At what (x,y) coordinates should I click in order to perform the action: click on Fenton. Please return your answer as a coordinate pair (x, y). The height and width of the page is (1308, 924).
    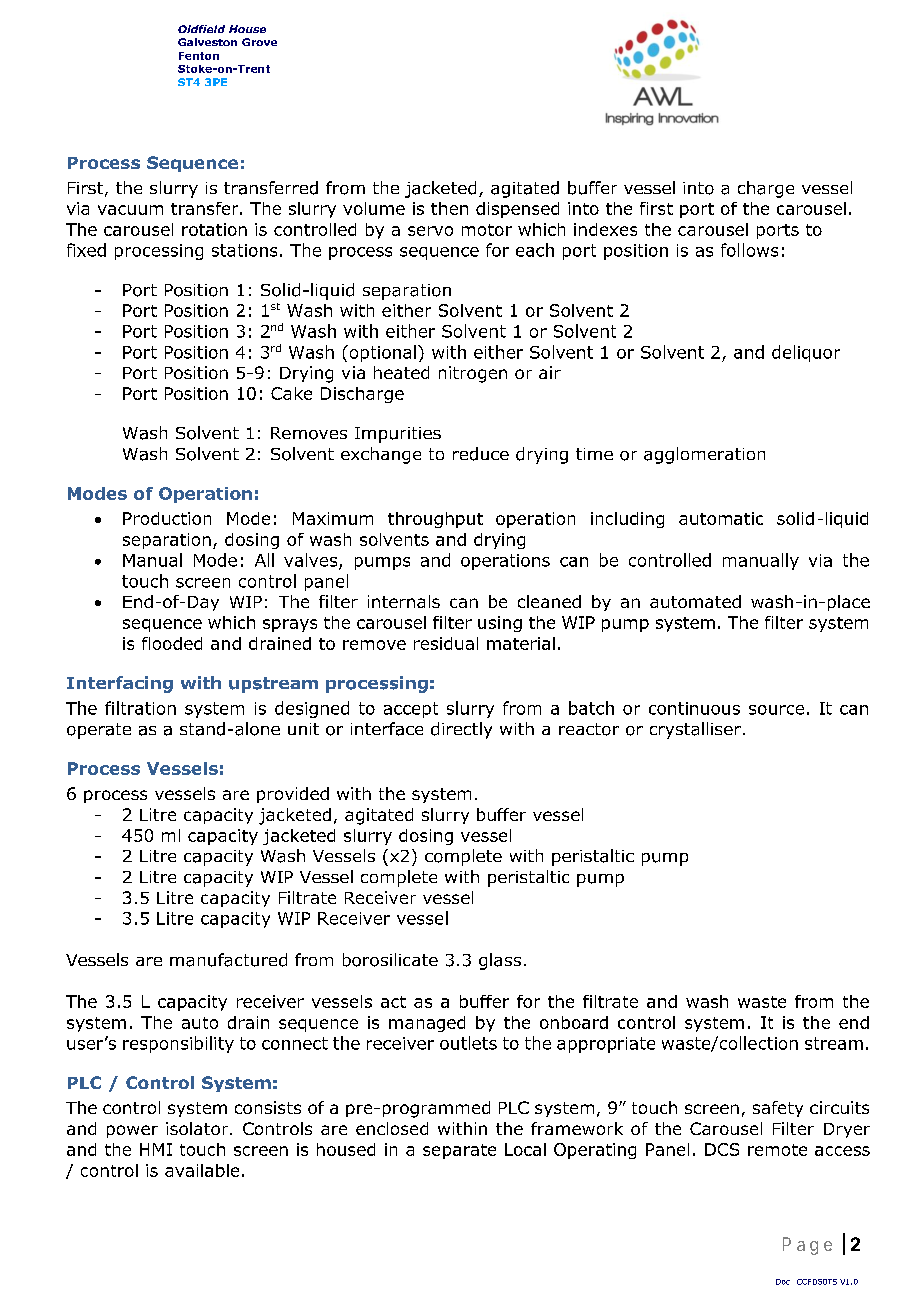
    Looking at the image, I should click on (199, 56).
